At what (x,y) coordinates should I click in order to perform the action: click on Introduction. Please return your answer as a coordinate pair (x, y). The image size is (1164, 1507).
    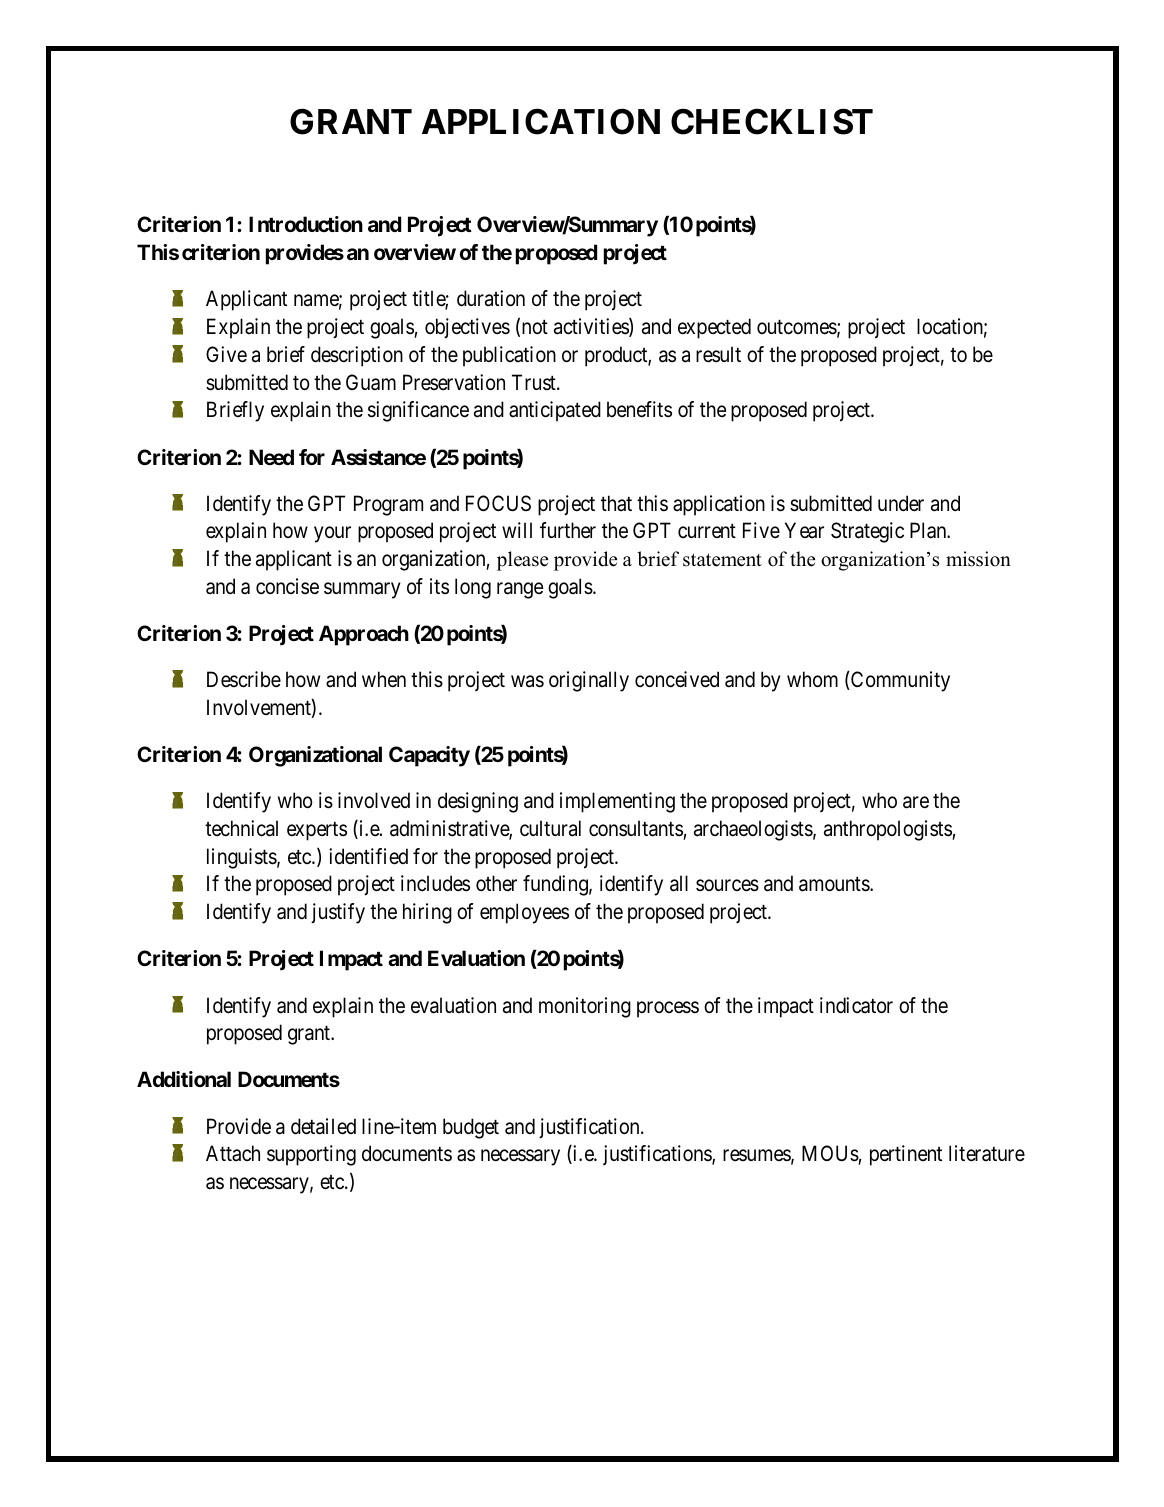
    Looking at the image, I should click on (306, 224).
